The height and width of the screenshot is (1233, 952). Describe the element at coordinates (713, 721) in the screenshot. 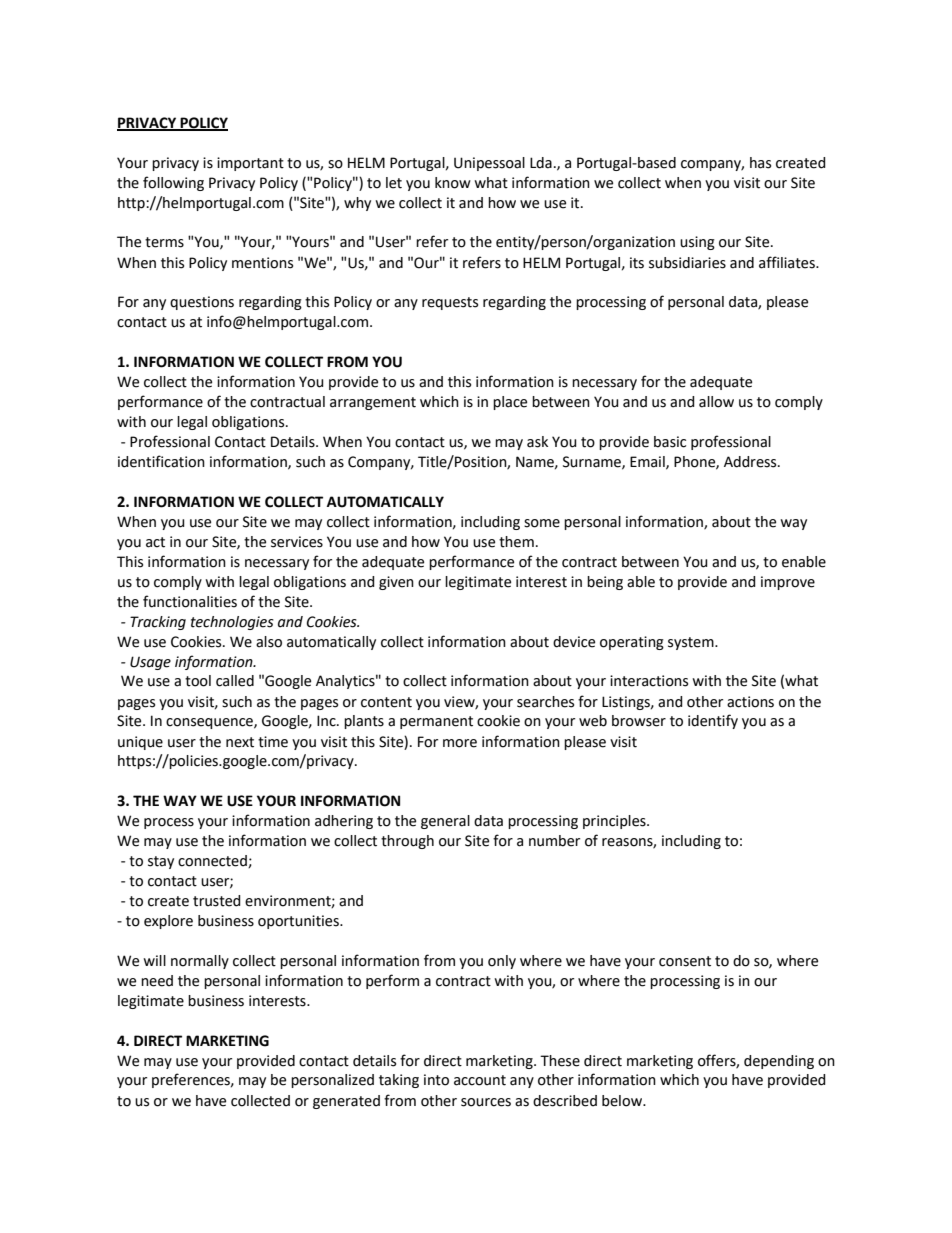

I see `identify` at that location.
